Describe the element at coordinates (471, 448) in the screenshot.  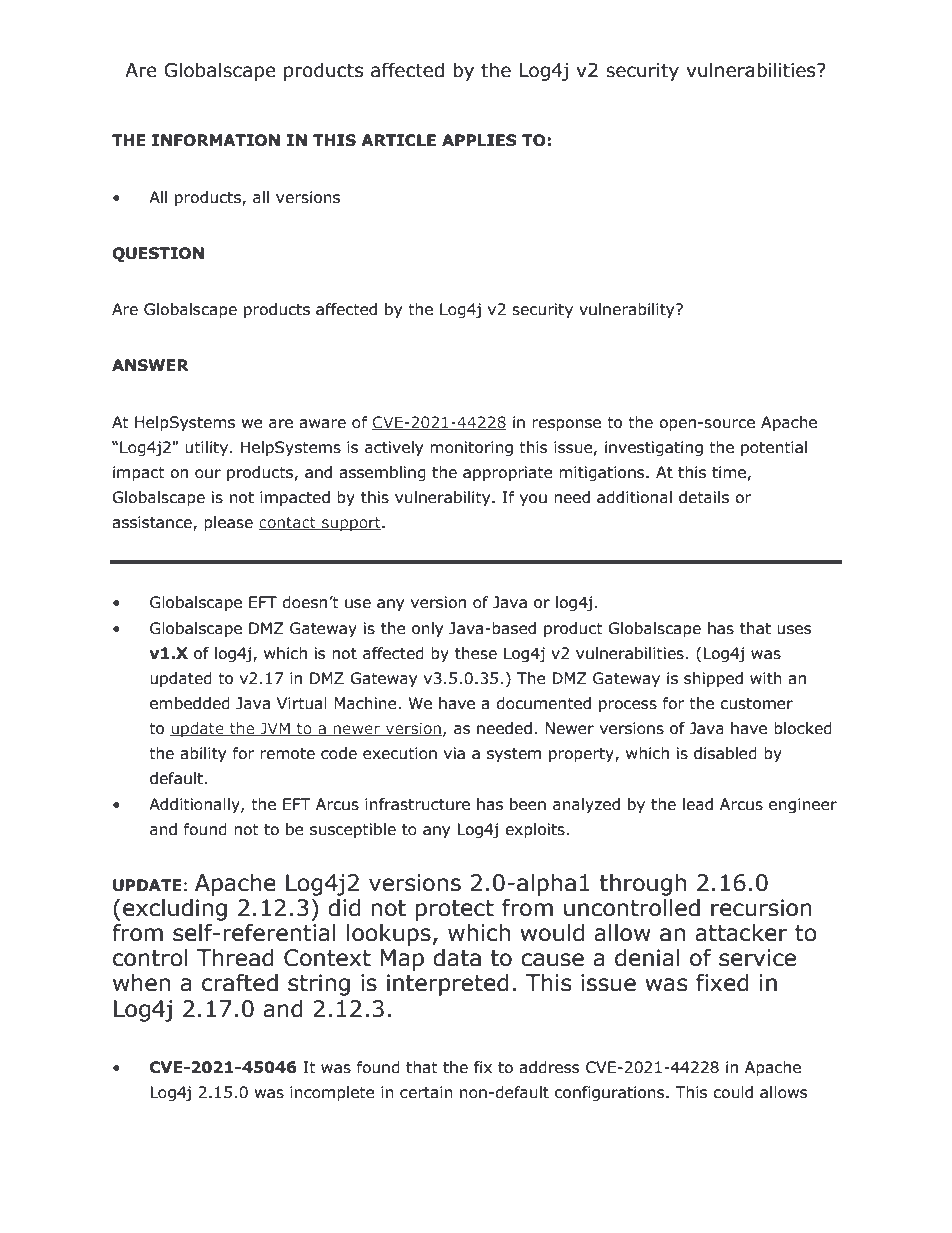
I see `monitoring` at that location.
